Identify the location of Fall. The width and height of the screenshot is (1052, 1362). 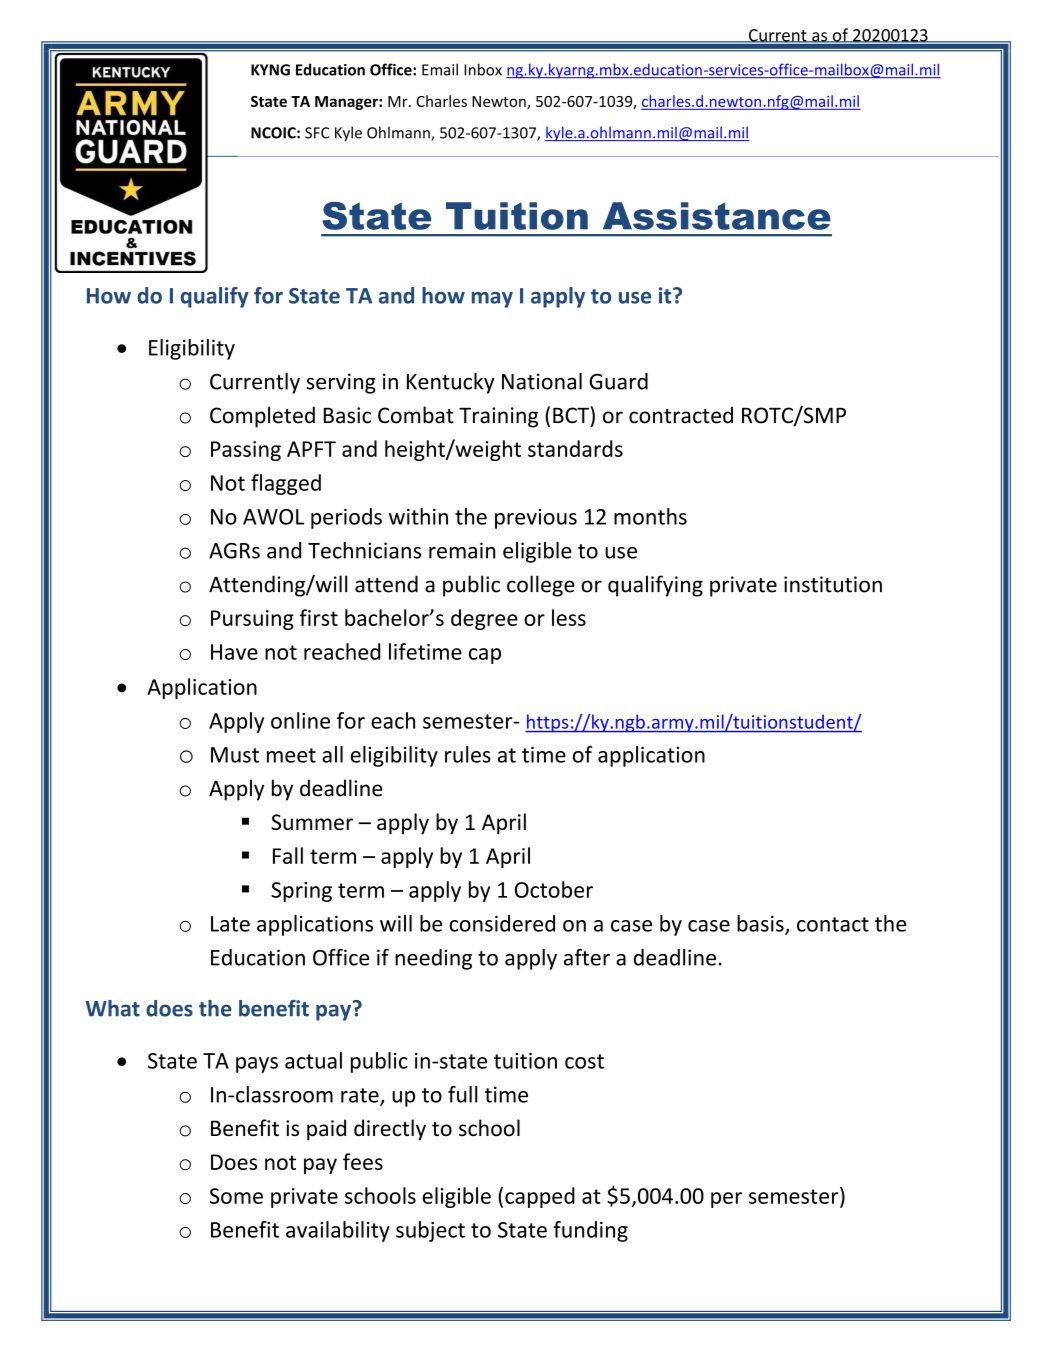
(288, 855).
